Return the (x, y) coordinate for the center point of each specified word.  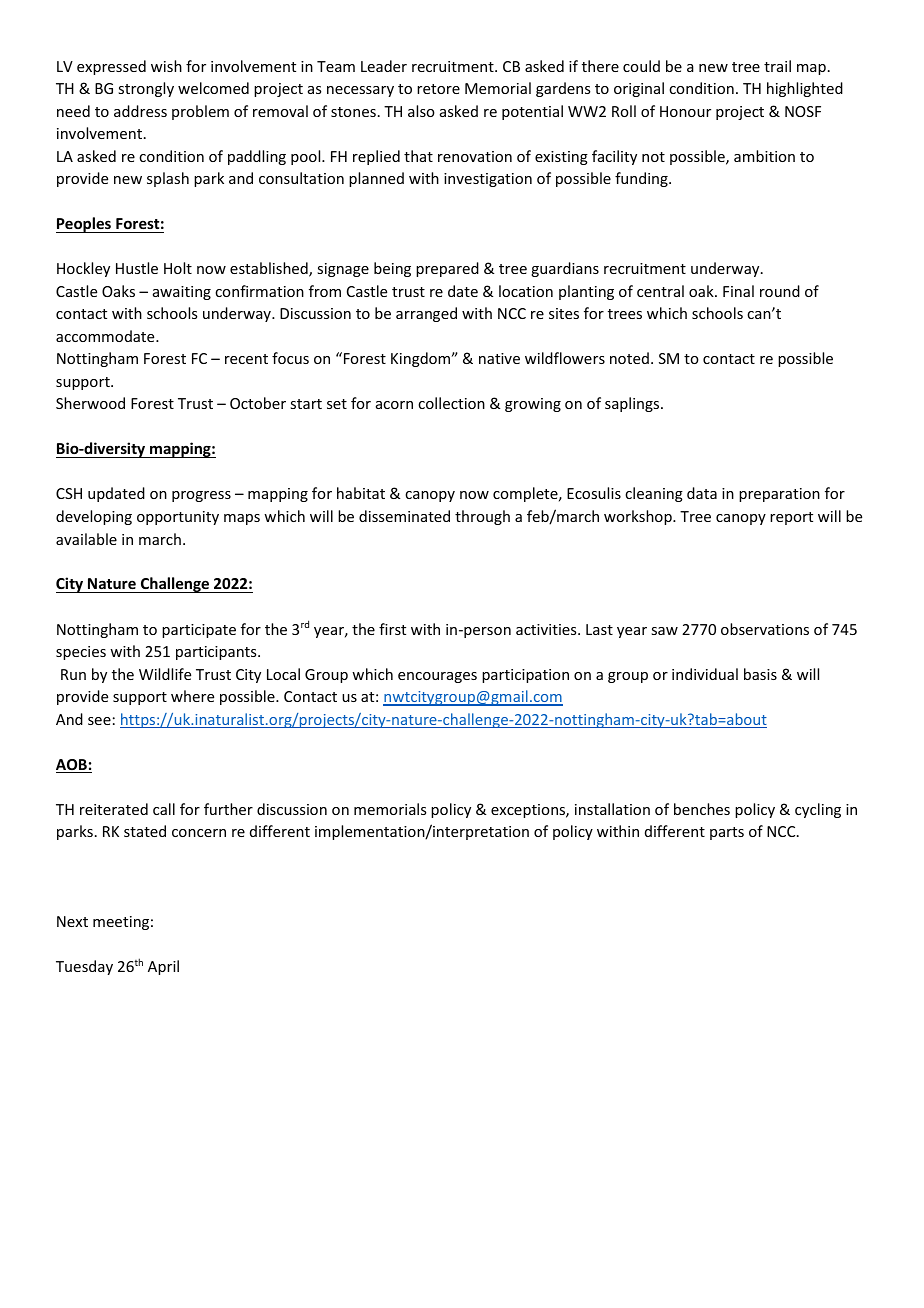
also (421, 111)
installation (612, 809)
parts (727, 833)
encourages (437, 677)
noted (629, 358)
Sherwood (90, 403)
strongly (146, 89)
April (163, 967)
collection (451, 403)
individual (705, 674)
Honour (685, 111)
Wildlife (165, 674)
